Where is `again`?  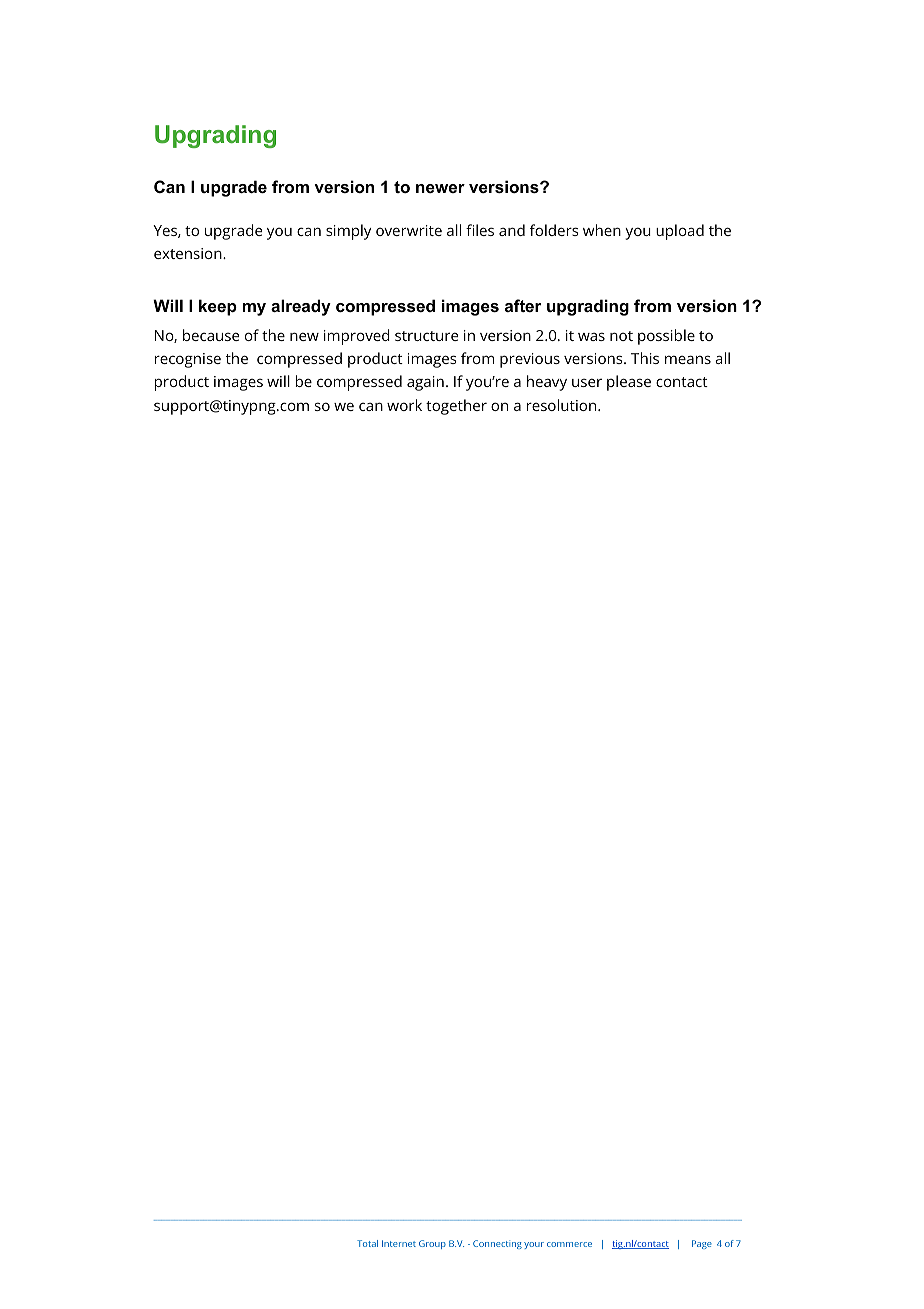
again is located at coordinates (425, 383).
